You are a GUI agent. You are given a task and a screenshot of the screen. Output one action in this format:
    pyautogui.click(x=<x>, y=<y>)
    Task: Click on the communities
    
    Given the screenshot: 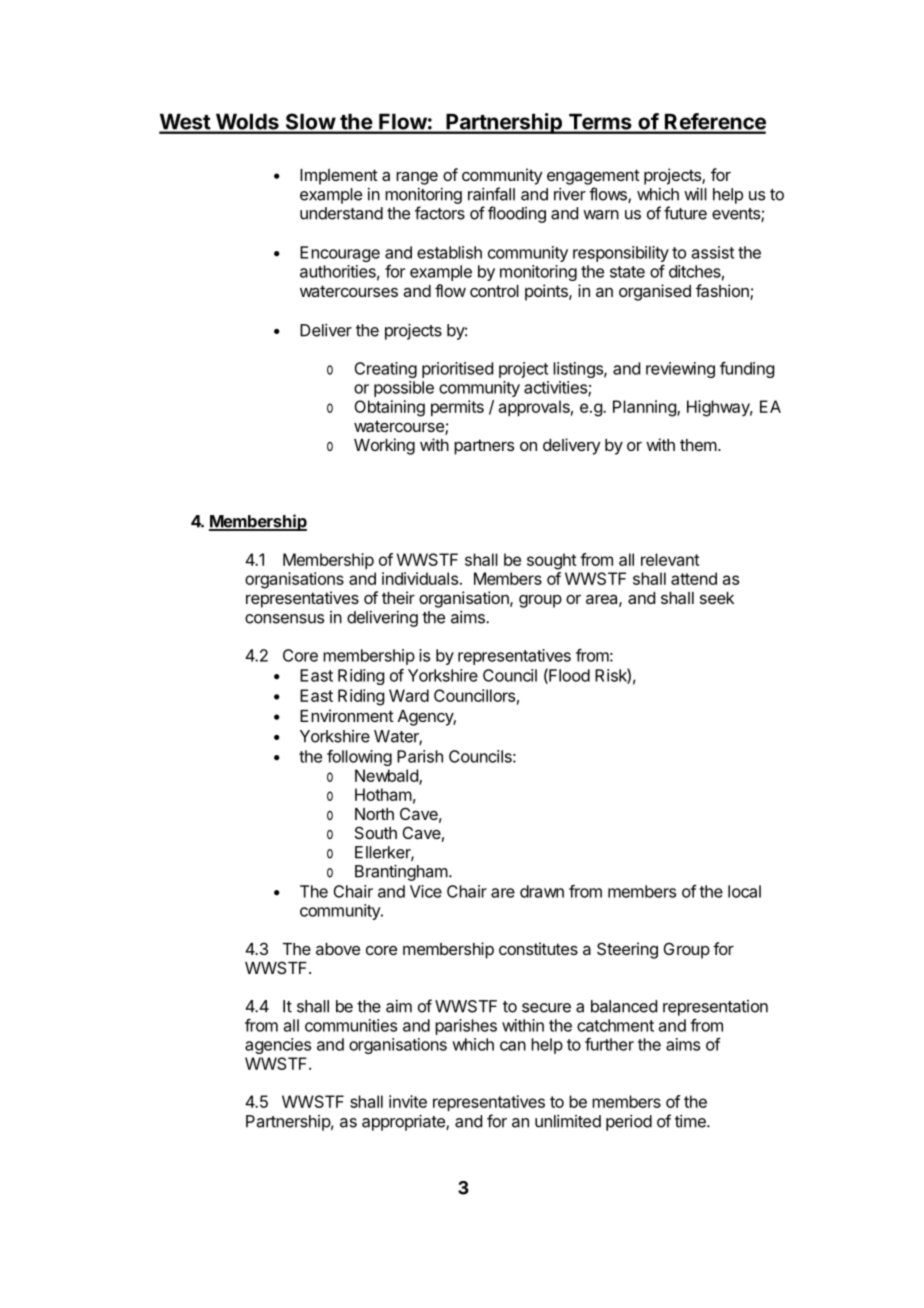 What is the action you would take?
    pyautogui.click(x=351, y=1025)
